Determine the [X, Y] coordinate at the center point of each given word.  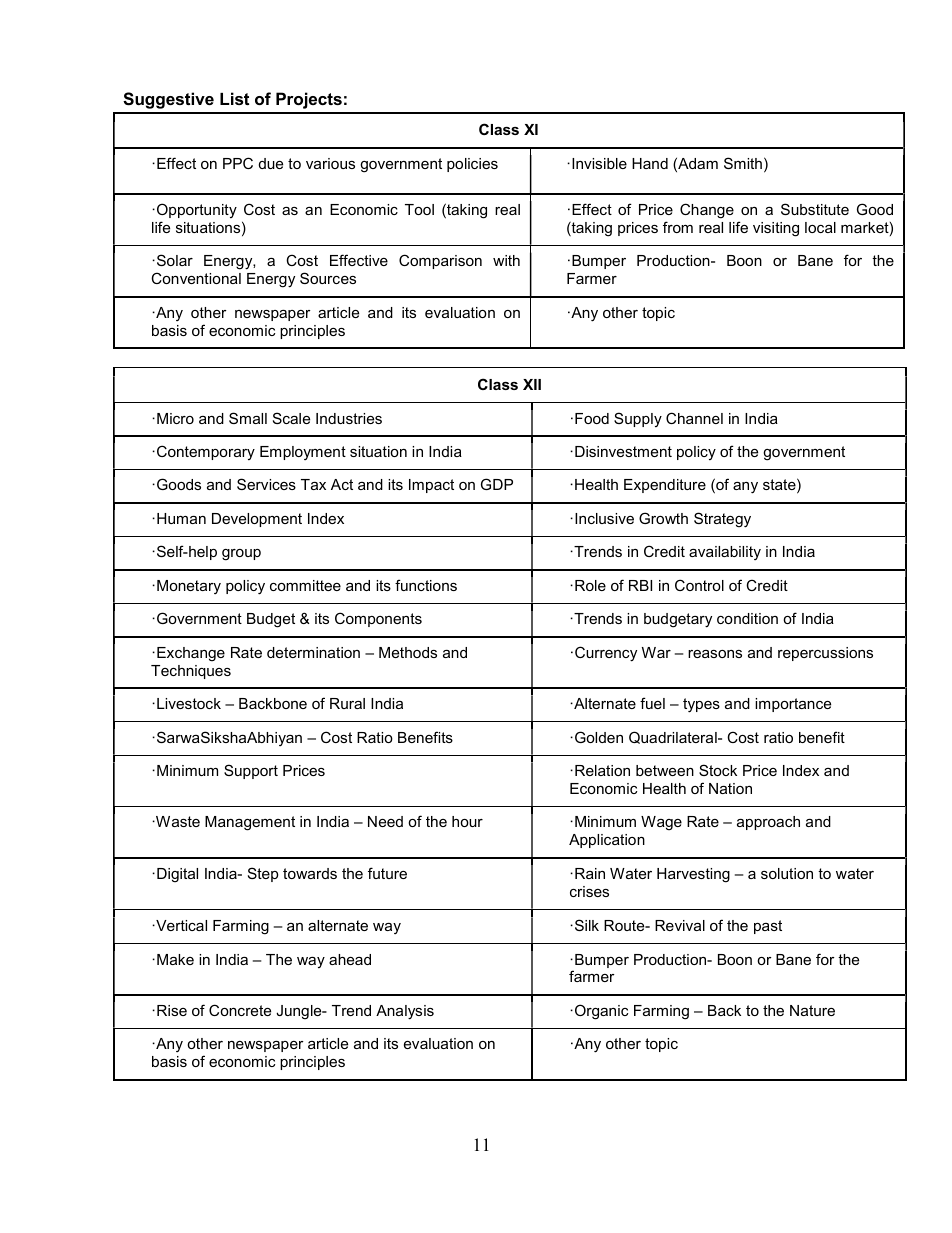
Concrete [240, 1010]
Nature [812, 1010]
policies [472, 165]
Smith [743, 163]
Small [248, 418]
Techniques [191, 672]
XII [532, 384]
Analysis [405, 1012]
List [234, 98]
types [701, 705]
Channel [694, 418]
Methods [408, 652]
